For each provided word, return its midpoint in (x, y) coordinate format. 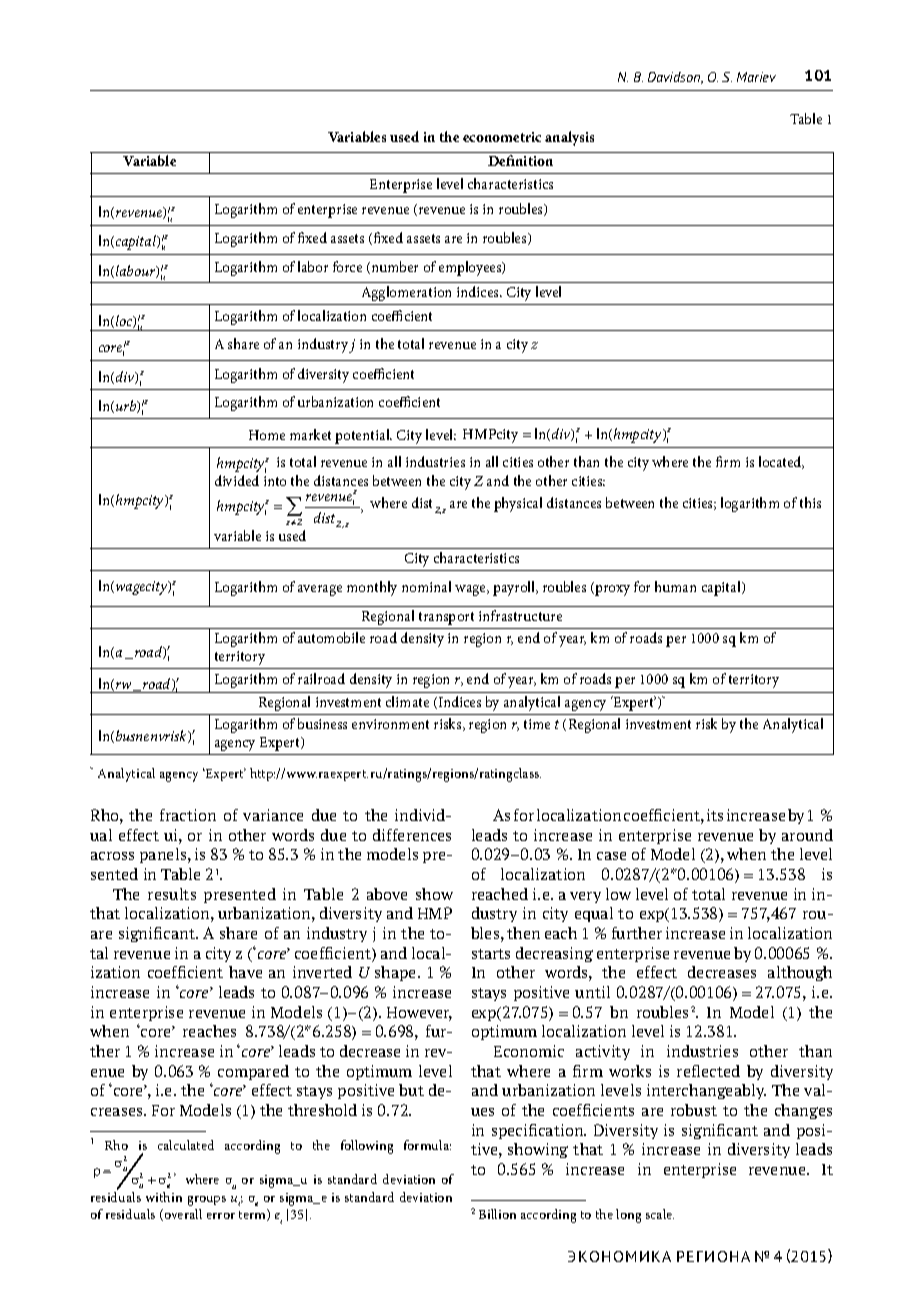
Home (267, 435)
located (781, 462)
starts (491, 954)
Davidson (675, 78)
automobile (331, 637)
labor (313, 266)
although (800, 973)
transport (446, 618)
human (675, 586)
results (172, 894)
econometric (502, 137)
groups (207, 1201)
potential (363, 436)
